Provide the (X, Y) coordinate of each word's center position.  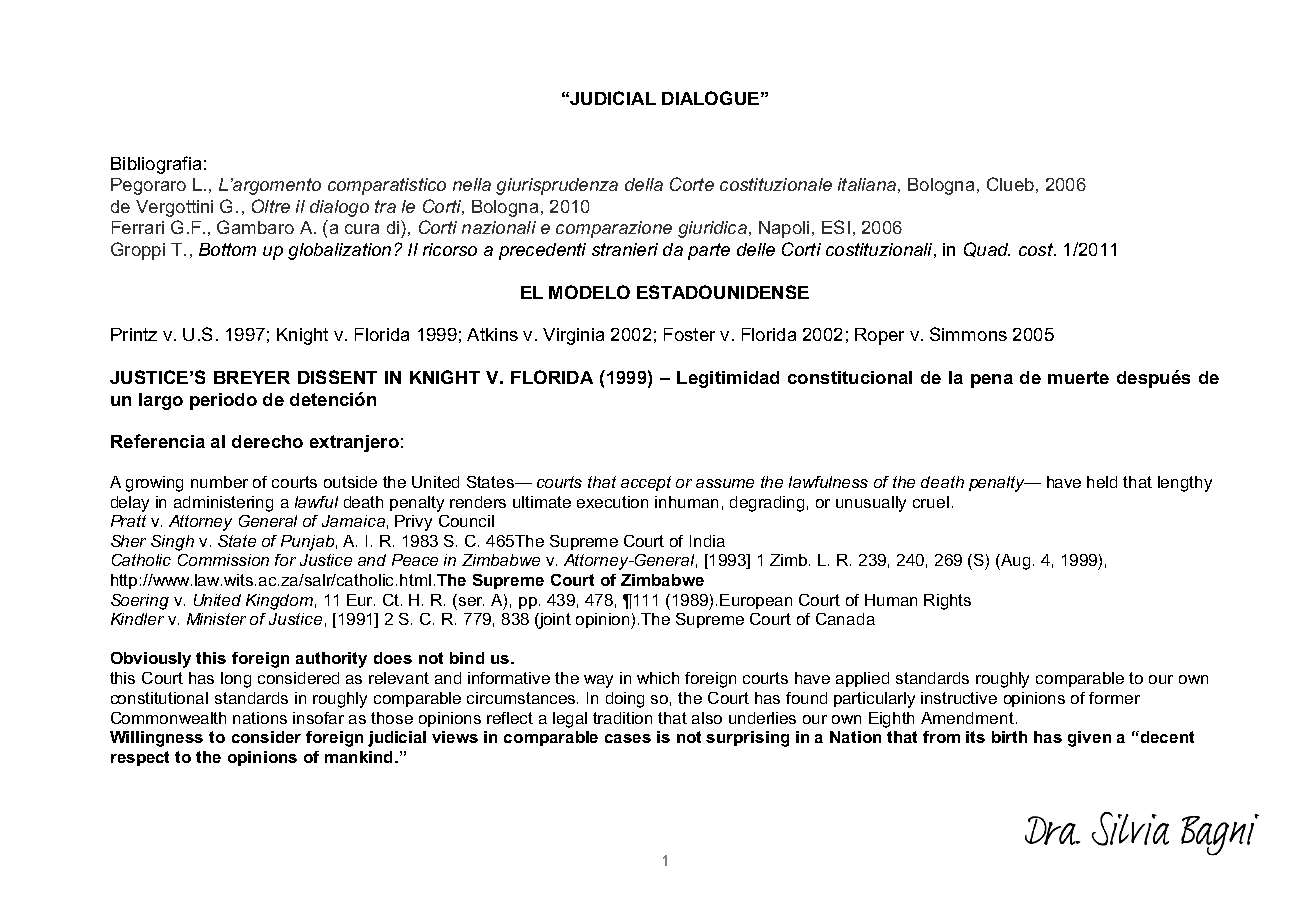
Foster (689, 334)
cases (628, 738)
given (1089, 739)
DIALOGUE (710, 98)
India (707, 541)
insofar (318, 718)
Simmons (968, 334)
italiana (867, 184)
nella (472, 184)
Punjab (307, 543)
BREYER (252, 377)
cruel (931, 502)
